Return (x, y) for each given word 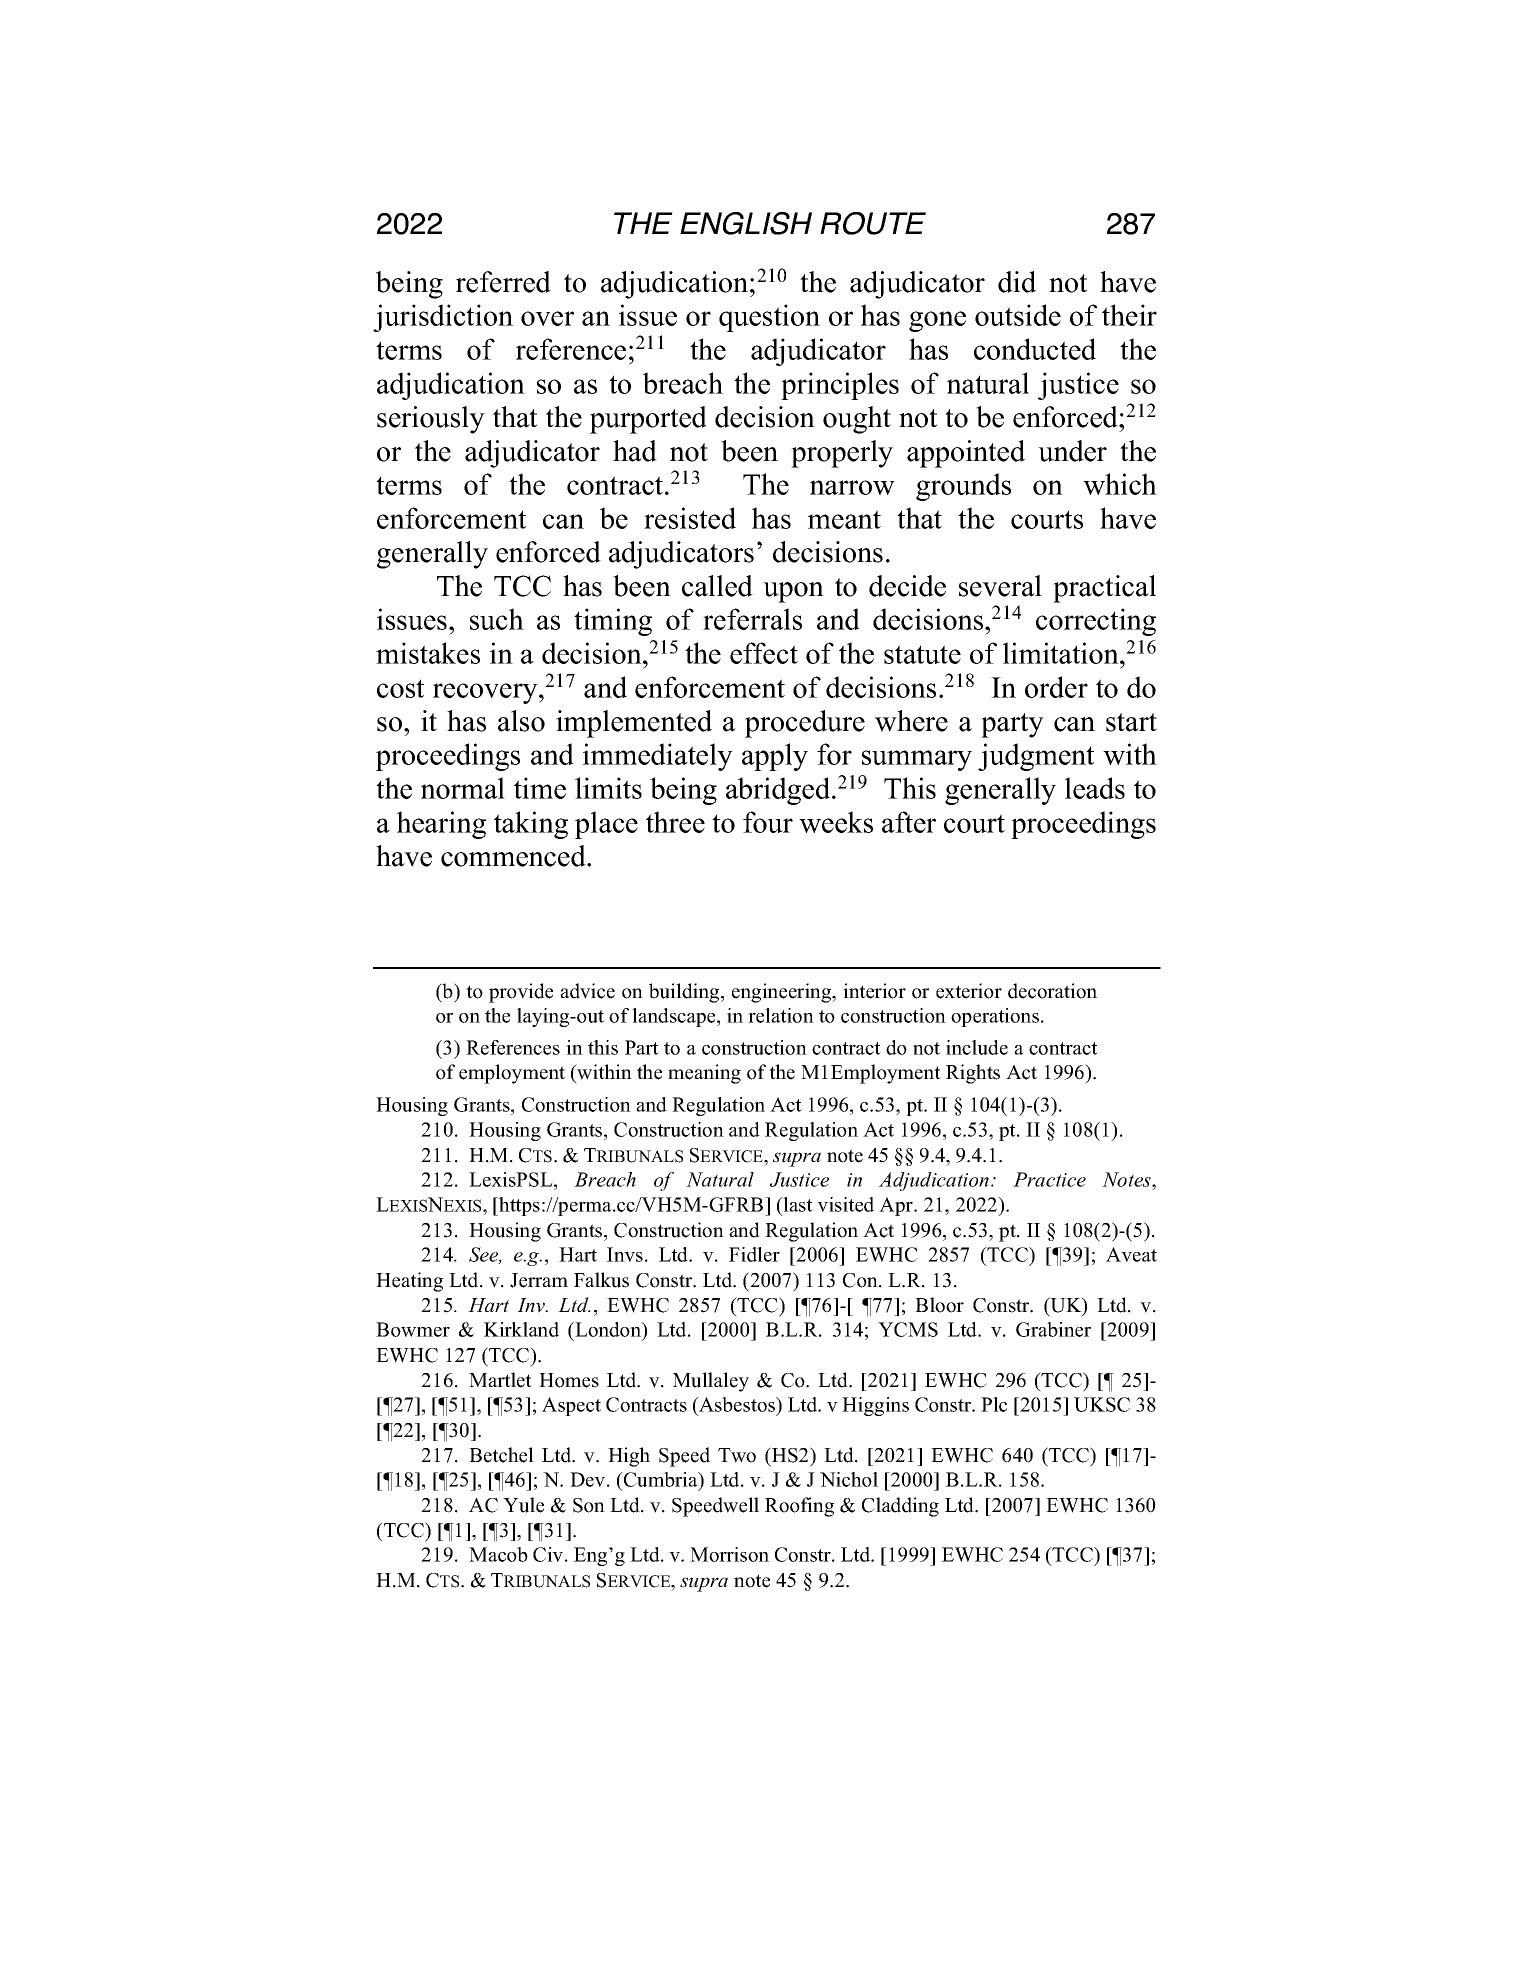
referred (503, 282)
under (1072, 451)
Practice (1049, 1179)
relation (781, 1015)
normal (463, 788)
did (1017, 282)
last (797, 1206)
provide (521, 993)
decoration (1052, 991)
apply (775, 757)
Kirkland (521, 1329)
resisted (690, 518)
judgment (1036, 757)
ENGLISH (746, 223)
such (497, 619)
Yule (523, 1505)
